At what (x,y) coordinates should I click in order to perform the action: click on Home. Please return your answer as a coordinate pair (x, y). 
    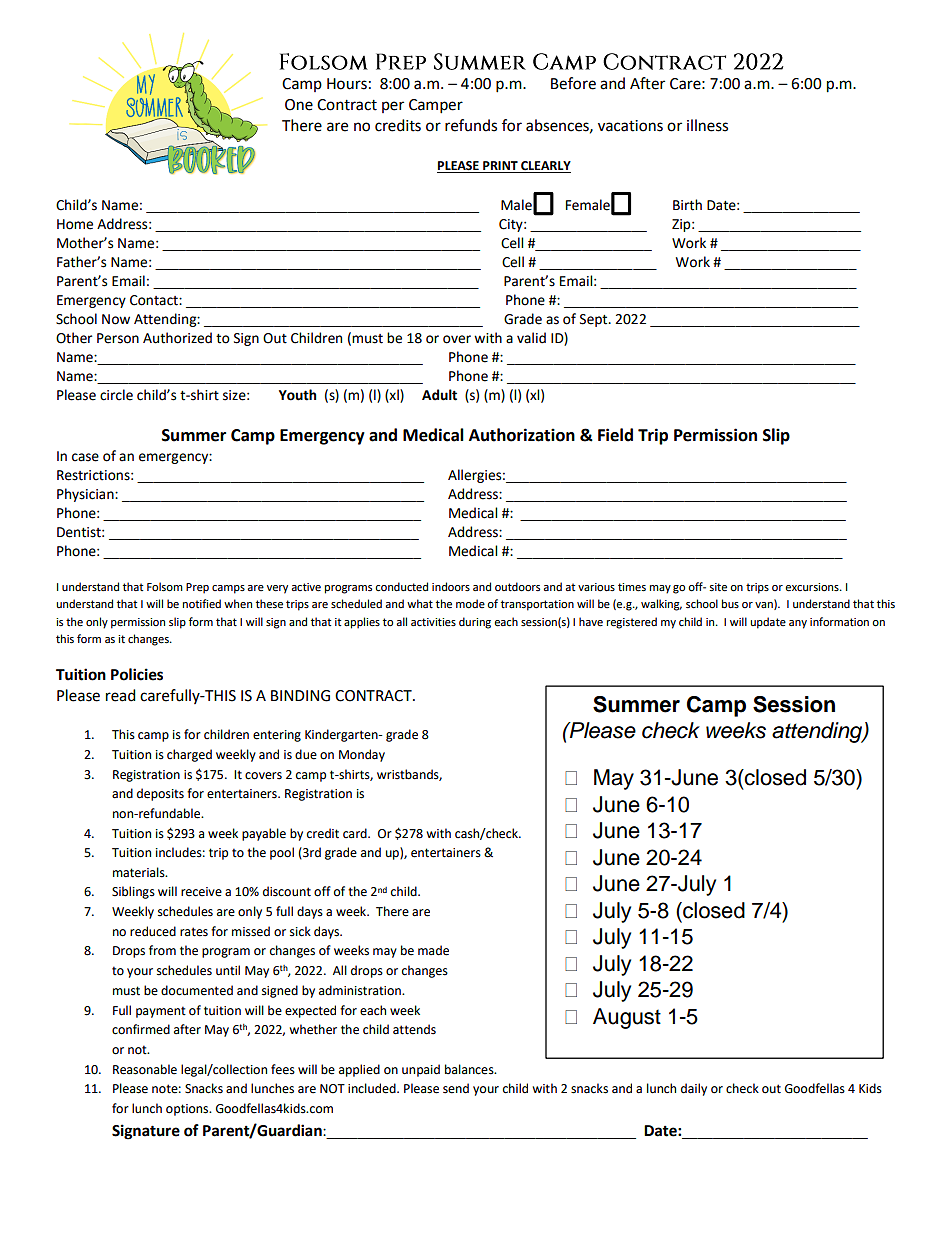
    Looking at the image, I should click on (75, 224).
